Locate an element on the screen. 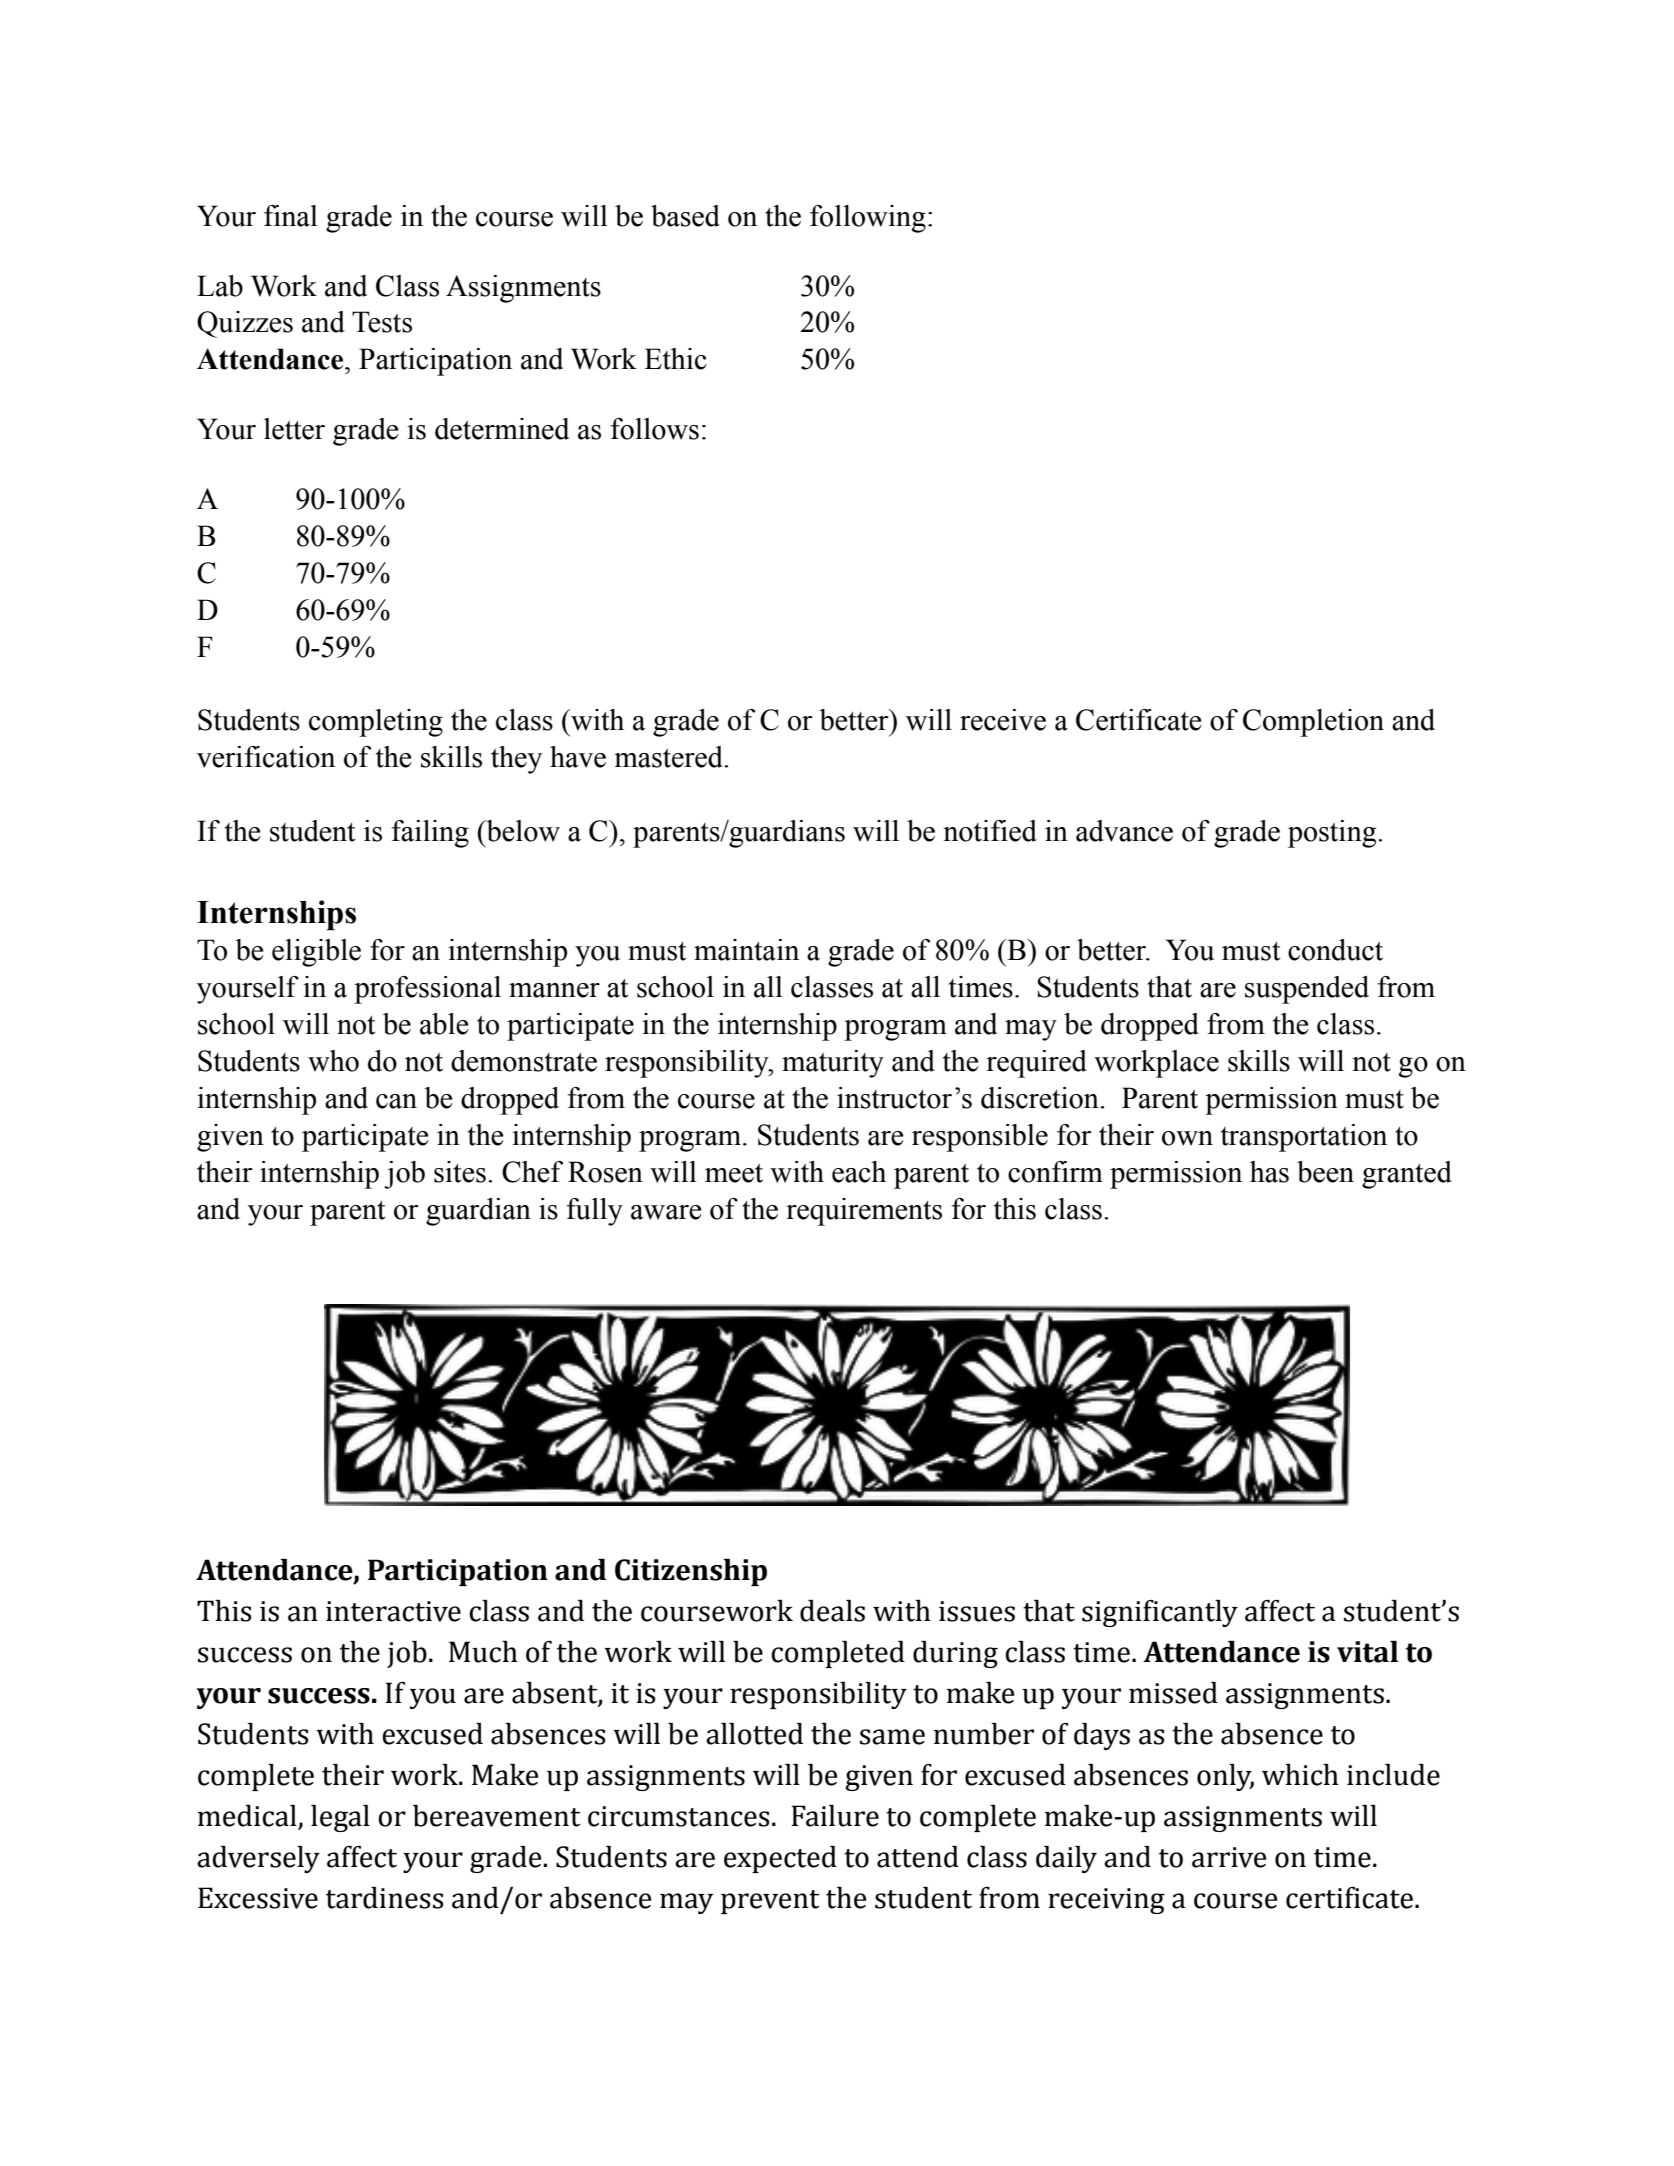 This screenshot has height=2166, width=1674. failing is located at coordinates (430, 834).
